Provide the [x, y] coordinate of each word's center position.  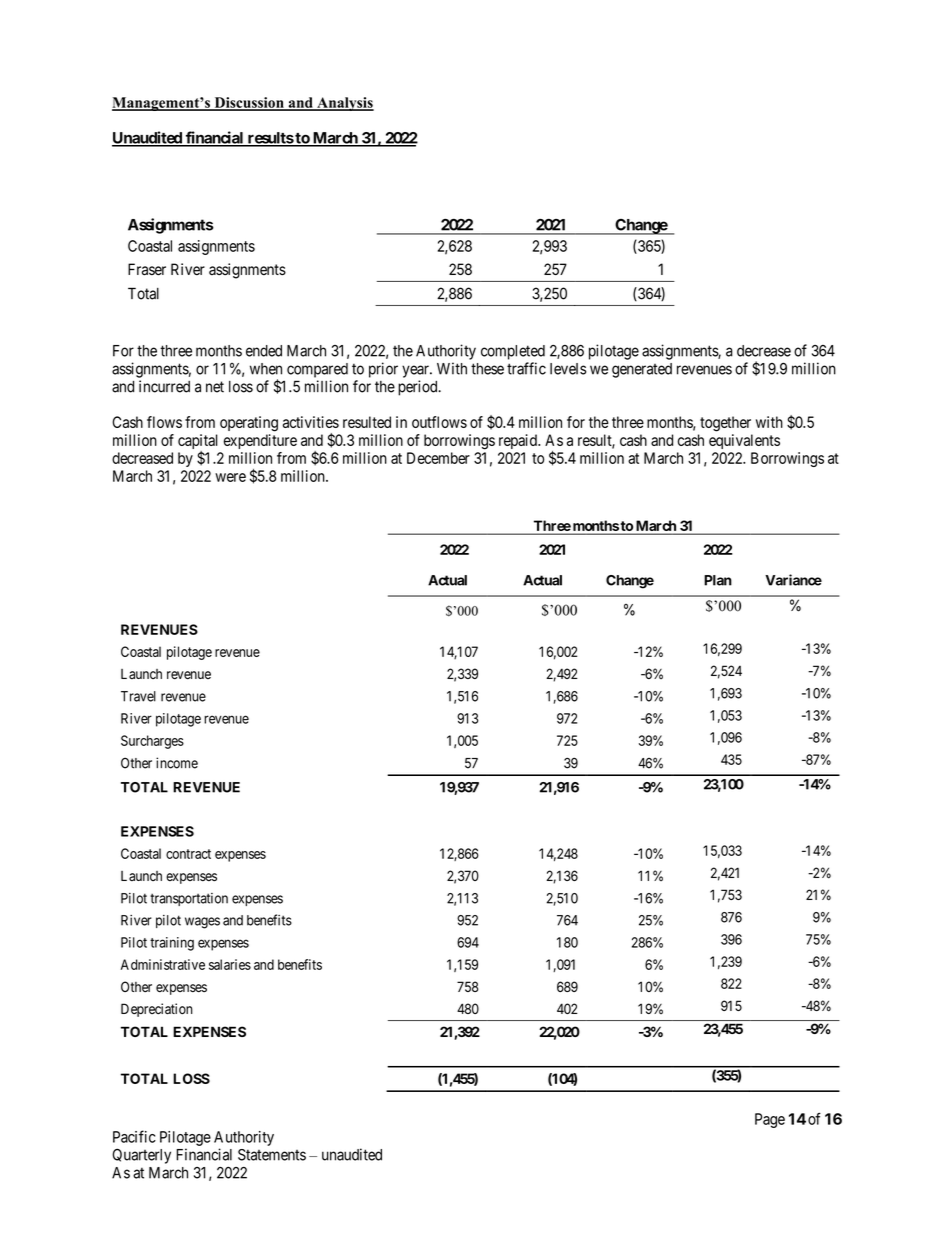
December [438, 458]
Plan [718, 580]
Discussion [249, 103]
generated [642, 370]
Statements [272, 1155]
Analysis [344, 104]
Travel [138, 696]
